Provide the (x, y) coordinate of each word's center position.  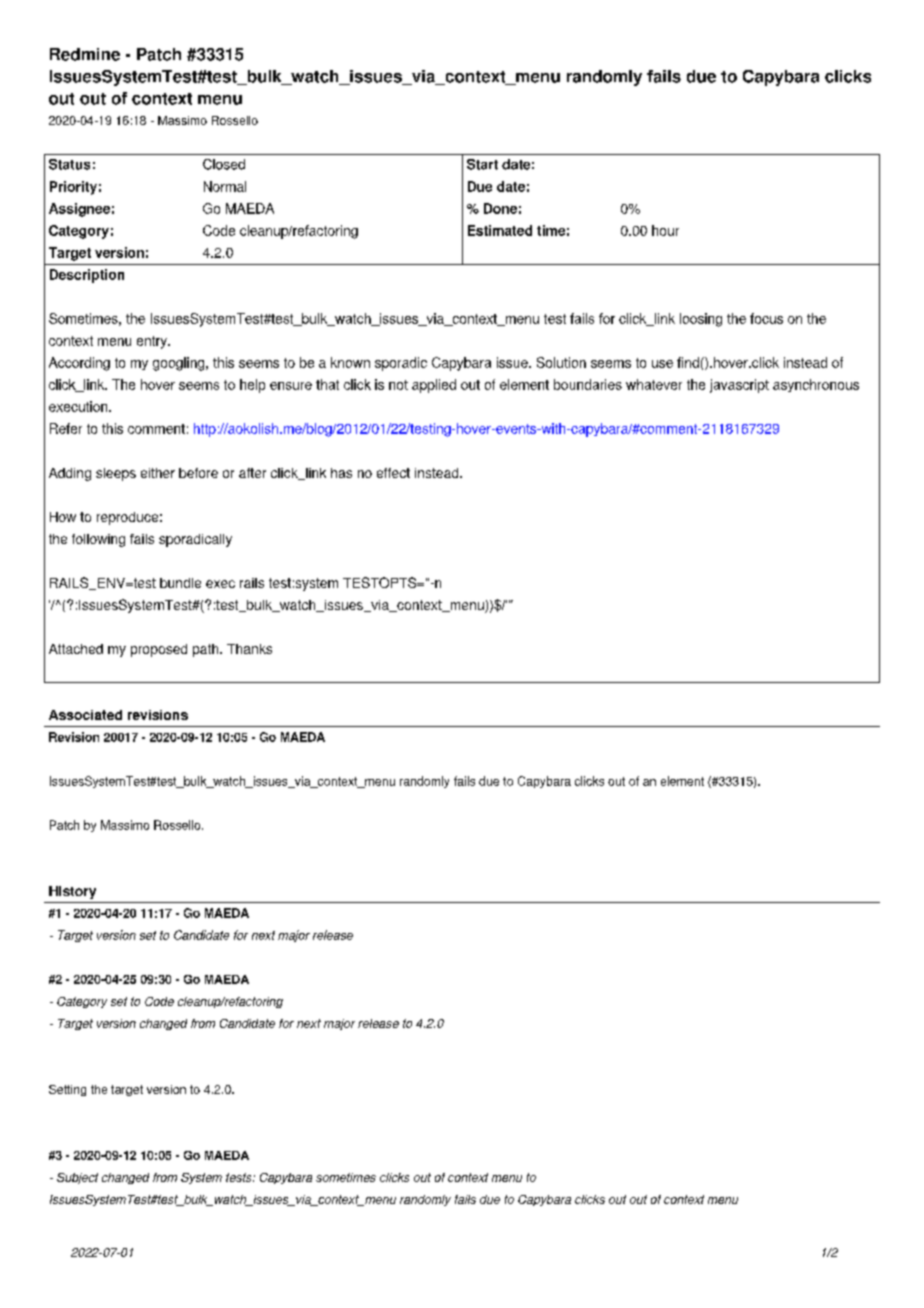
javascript (739, 386)
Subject (77, 1178)
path (207, 650)
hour (665, 230)
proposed (159, 650)
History (72, 892)
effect (393, 473)
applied (434, 386)
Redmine (85, 54)
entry (153, 342)
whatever (654, 384)
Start (482, 164)
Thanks (249, 649)
